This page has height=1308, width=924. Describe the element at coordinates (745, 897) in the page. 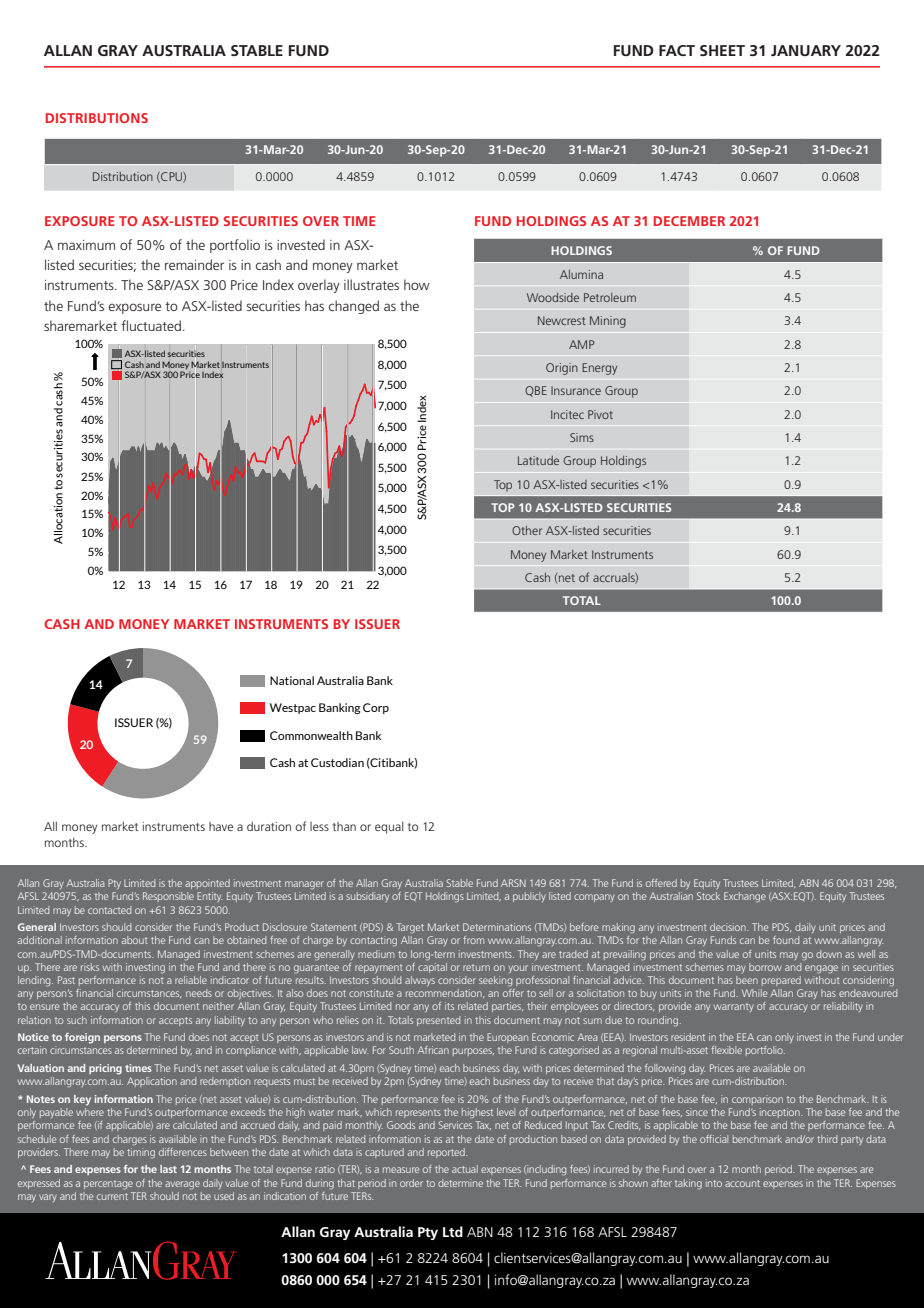

I see `Exchange` at that location.
